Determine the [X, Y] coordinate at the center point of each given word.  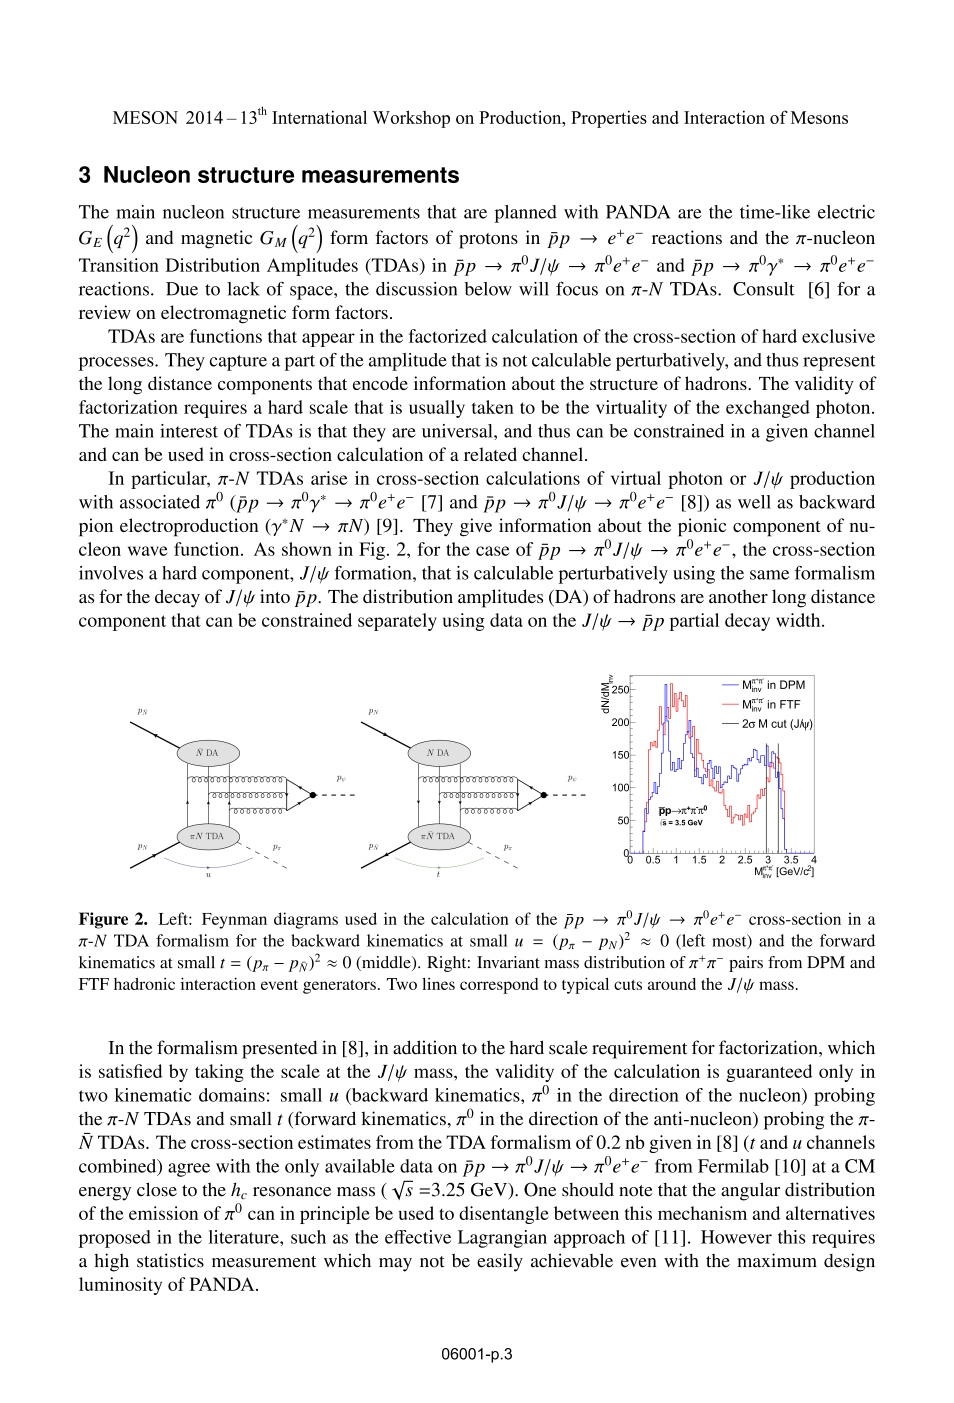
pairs [746, 964]
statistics [170, 1260]
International [319, 117]
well [754, 502]
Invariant [508, 962]
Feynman [234, 921]
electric [846, 212]
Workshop [411, 119]
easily [500, 1262]
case [493, 551]
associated [160, 502]
